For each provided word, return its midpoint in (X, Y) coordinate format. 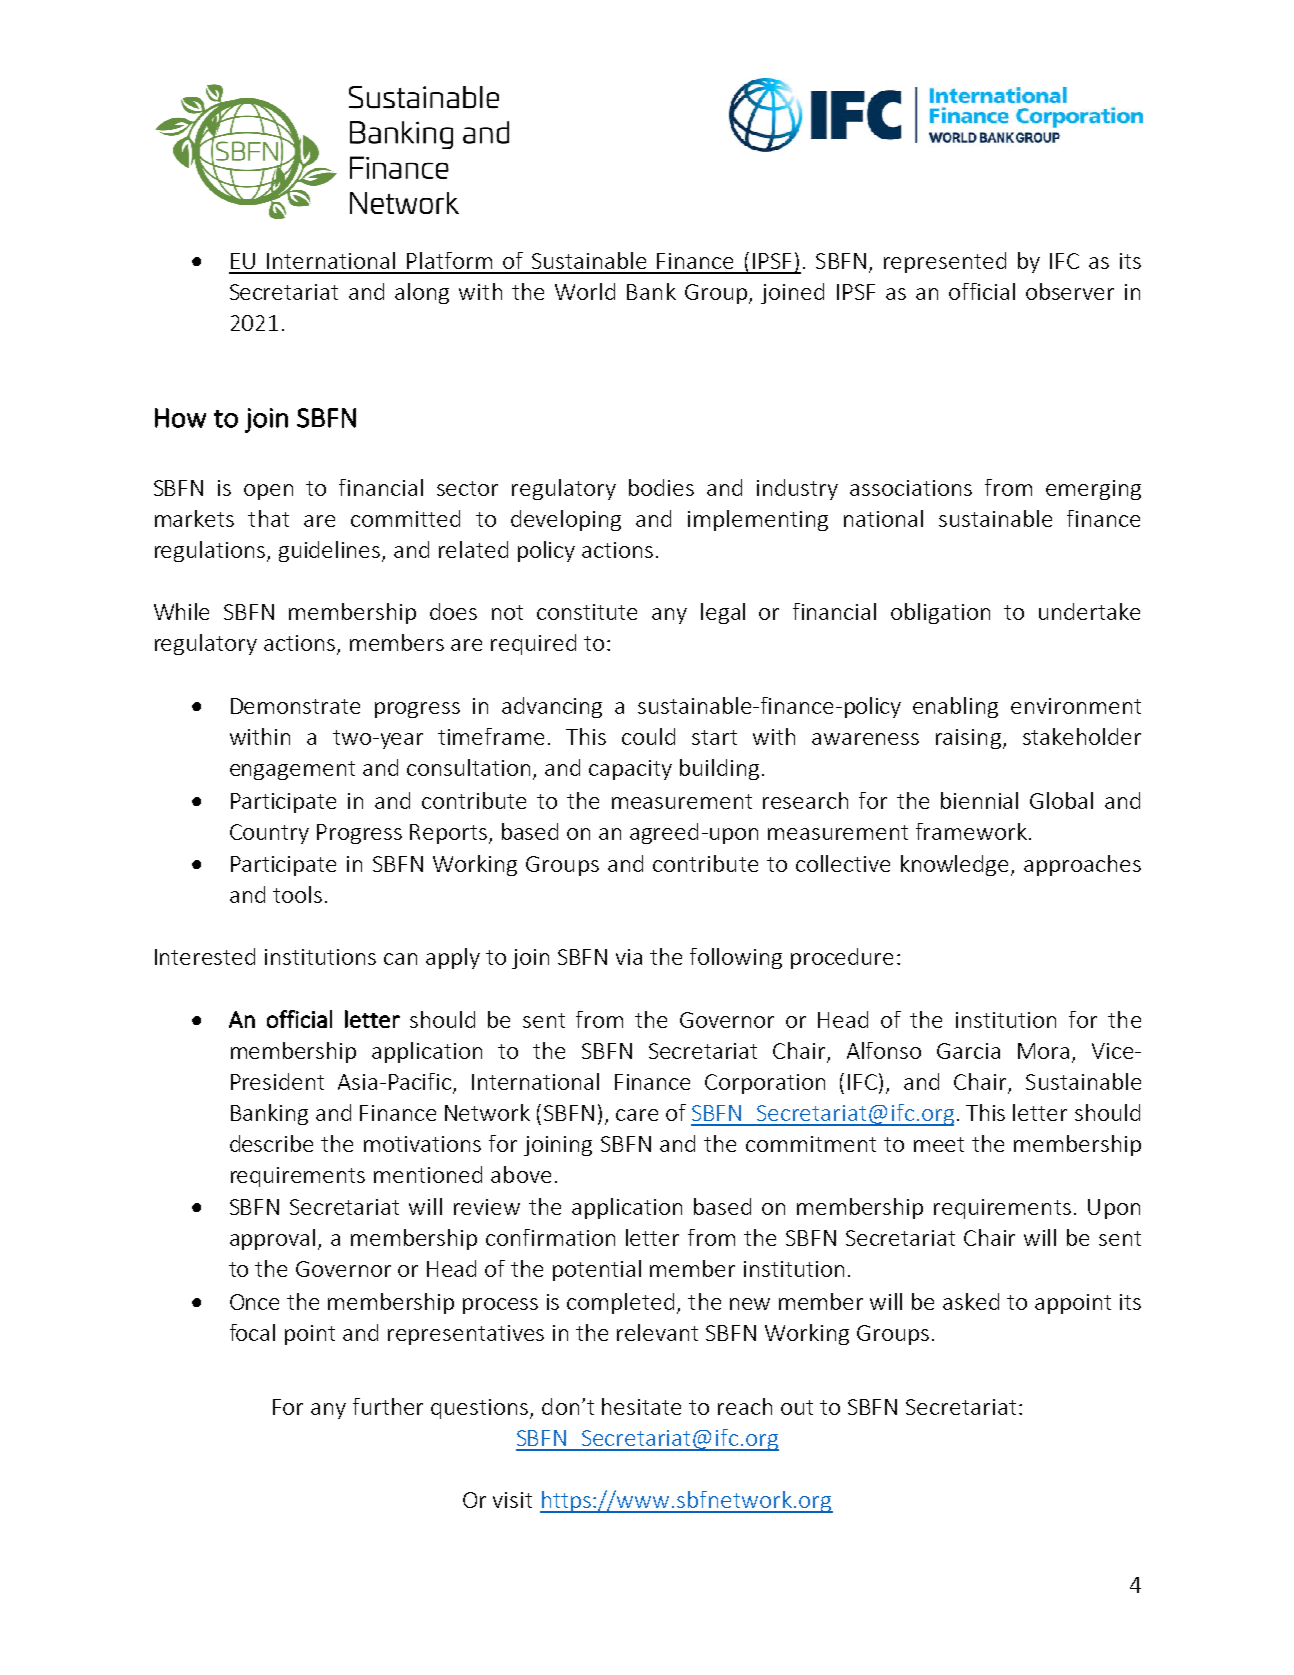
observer (1070, 291)
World (585, 291)
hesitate (641, 1406)
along (422, 293)
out (797, 1407)
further (388, 1406)
